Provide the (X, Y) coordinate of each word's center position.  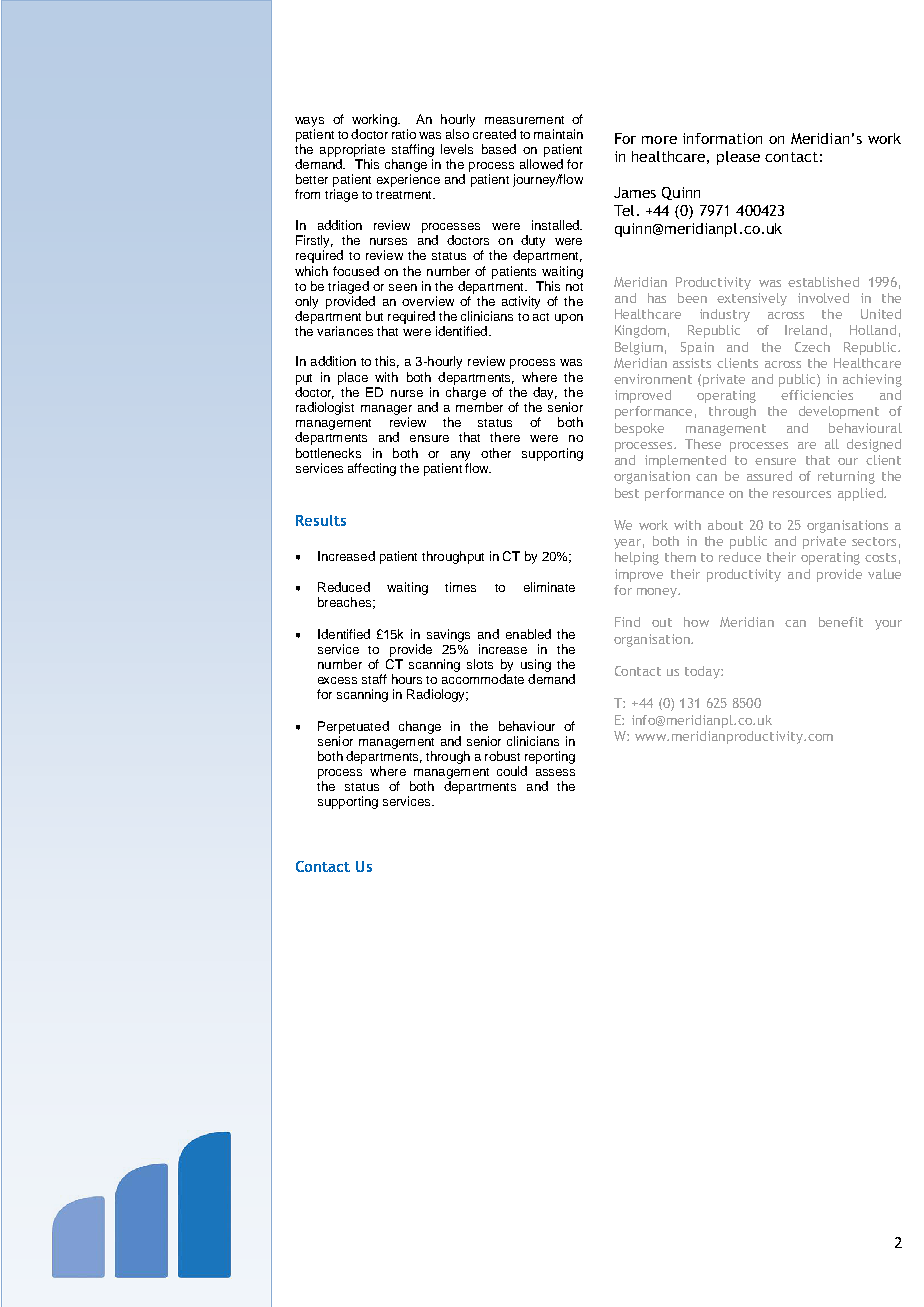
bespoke (639, 429)
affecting (372, 469)
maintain (558, 134)
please (738, 158)
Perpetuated (353, 727)
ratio (404, 134)
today (703, 672)
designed (874, 445)
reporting (550, 757)
